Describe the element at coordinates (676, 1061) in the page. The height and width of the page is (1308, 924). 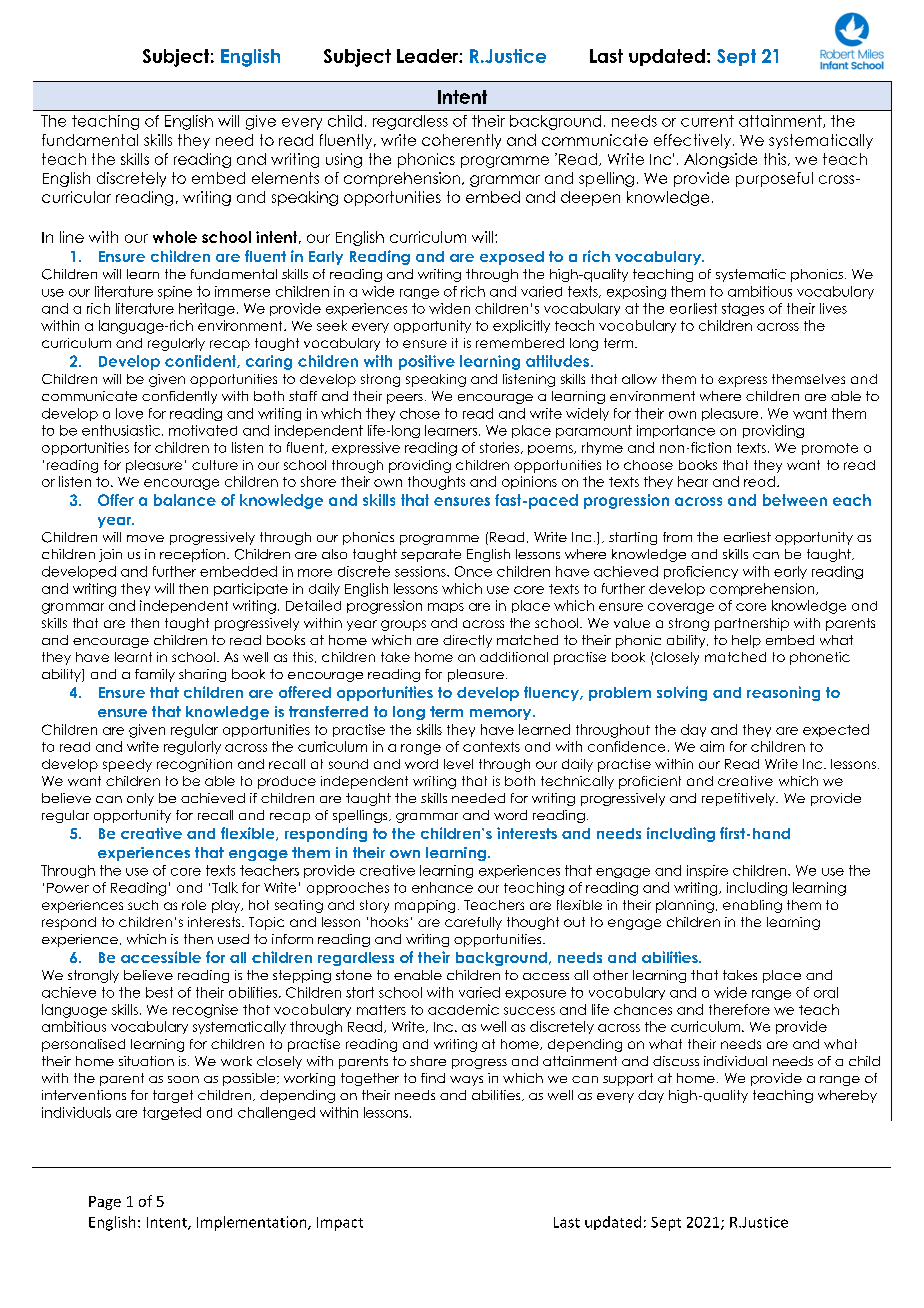
I see `discuss` at that location.
